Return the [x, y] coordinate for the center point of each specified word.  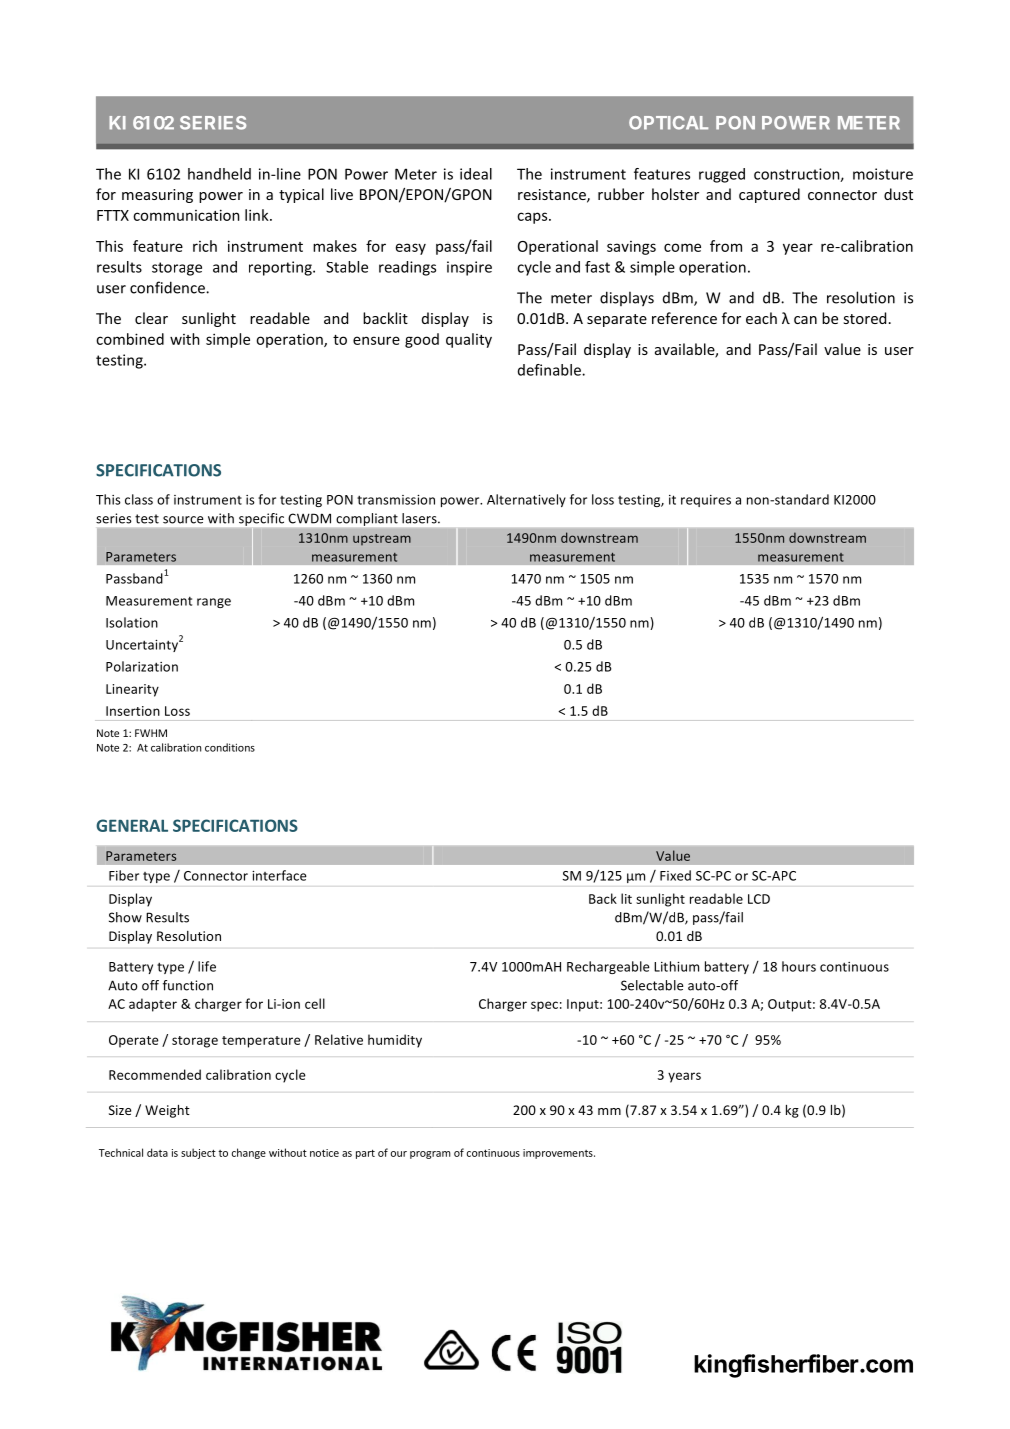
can [805, 320]
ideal [476, 174]
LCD [759, 899]
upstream [382, 539]
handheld [219, 174]
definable [550, 370]
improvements [559, 1154]
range [214, 603]
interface [279, 875]
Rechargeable [608, 967]
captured [769, 195]
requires [706, 501]
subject [198, 1153]
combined [130, 339]
